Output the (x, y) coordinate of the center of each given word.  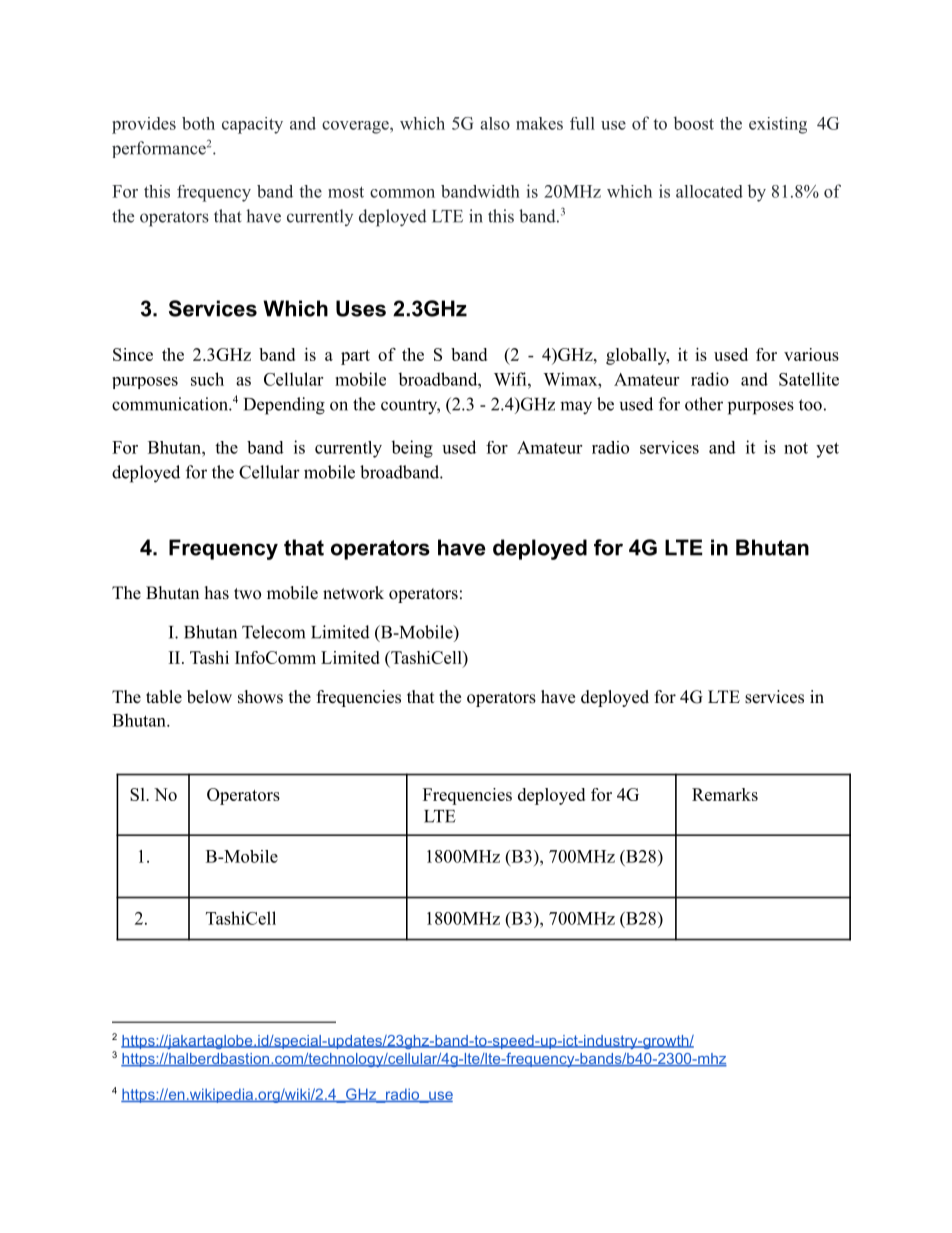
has (217, 593)
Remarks (725, 794)
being (412, 449)
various (811, 354)
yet (827, 450)
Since (133, 354)
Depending (284, 406)
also (495, 123)
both (198, 123)
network (353, 593)
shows (260, 697)
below (209, 697)
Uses (361, 308)
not (796, 448)
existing (778, 125)
